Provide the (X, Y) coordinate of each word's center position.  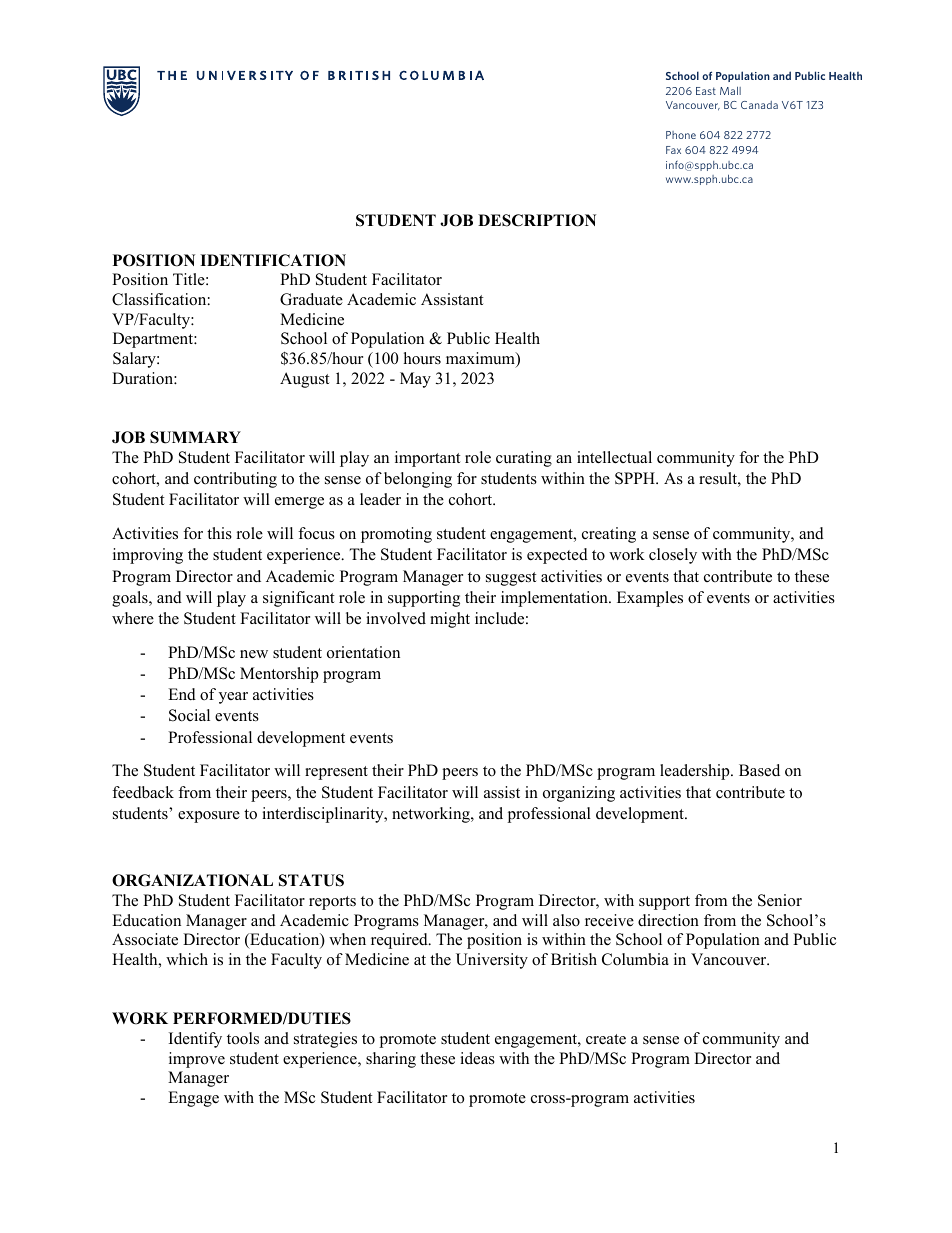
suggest (511, 579)
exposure (209, 817)
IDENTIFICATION (273, 260)
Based (759, 770)
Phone (681, 135)
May (415, 380)
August (304, 380)
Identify (195, 1040)
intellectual (614, 457)
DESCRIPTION (537, 220)
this (219, 533)
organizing (579, 794)
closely (673, 556)
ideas (477, 1058)
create (606, 1039)
